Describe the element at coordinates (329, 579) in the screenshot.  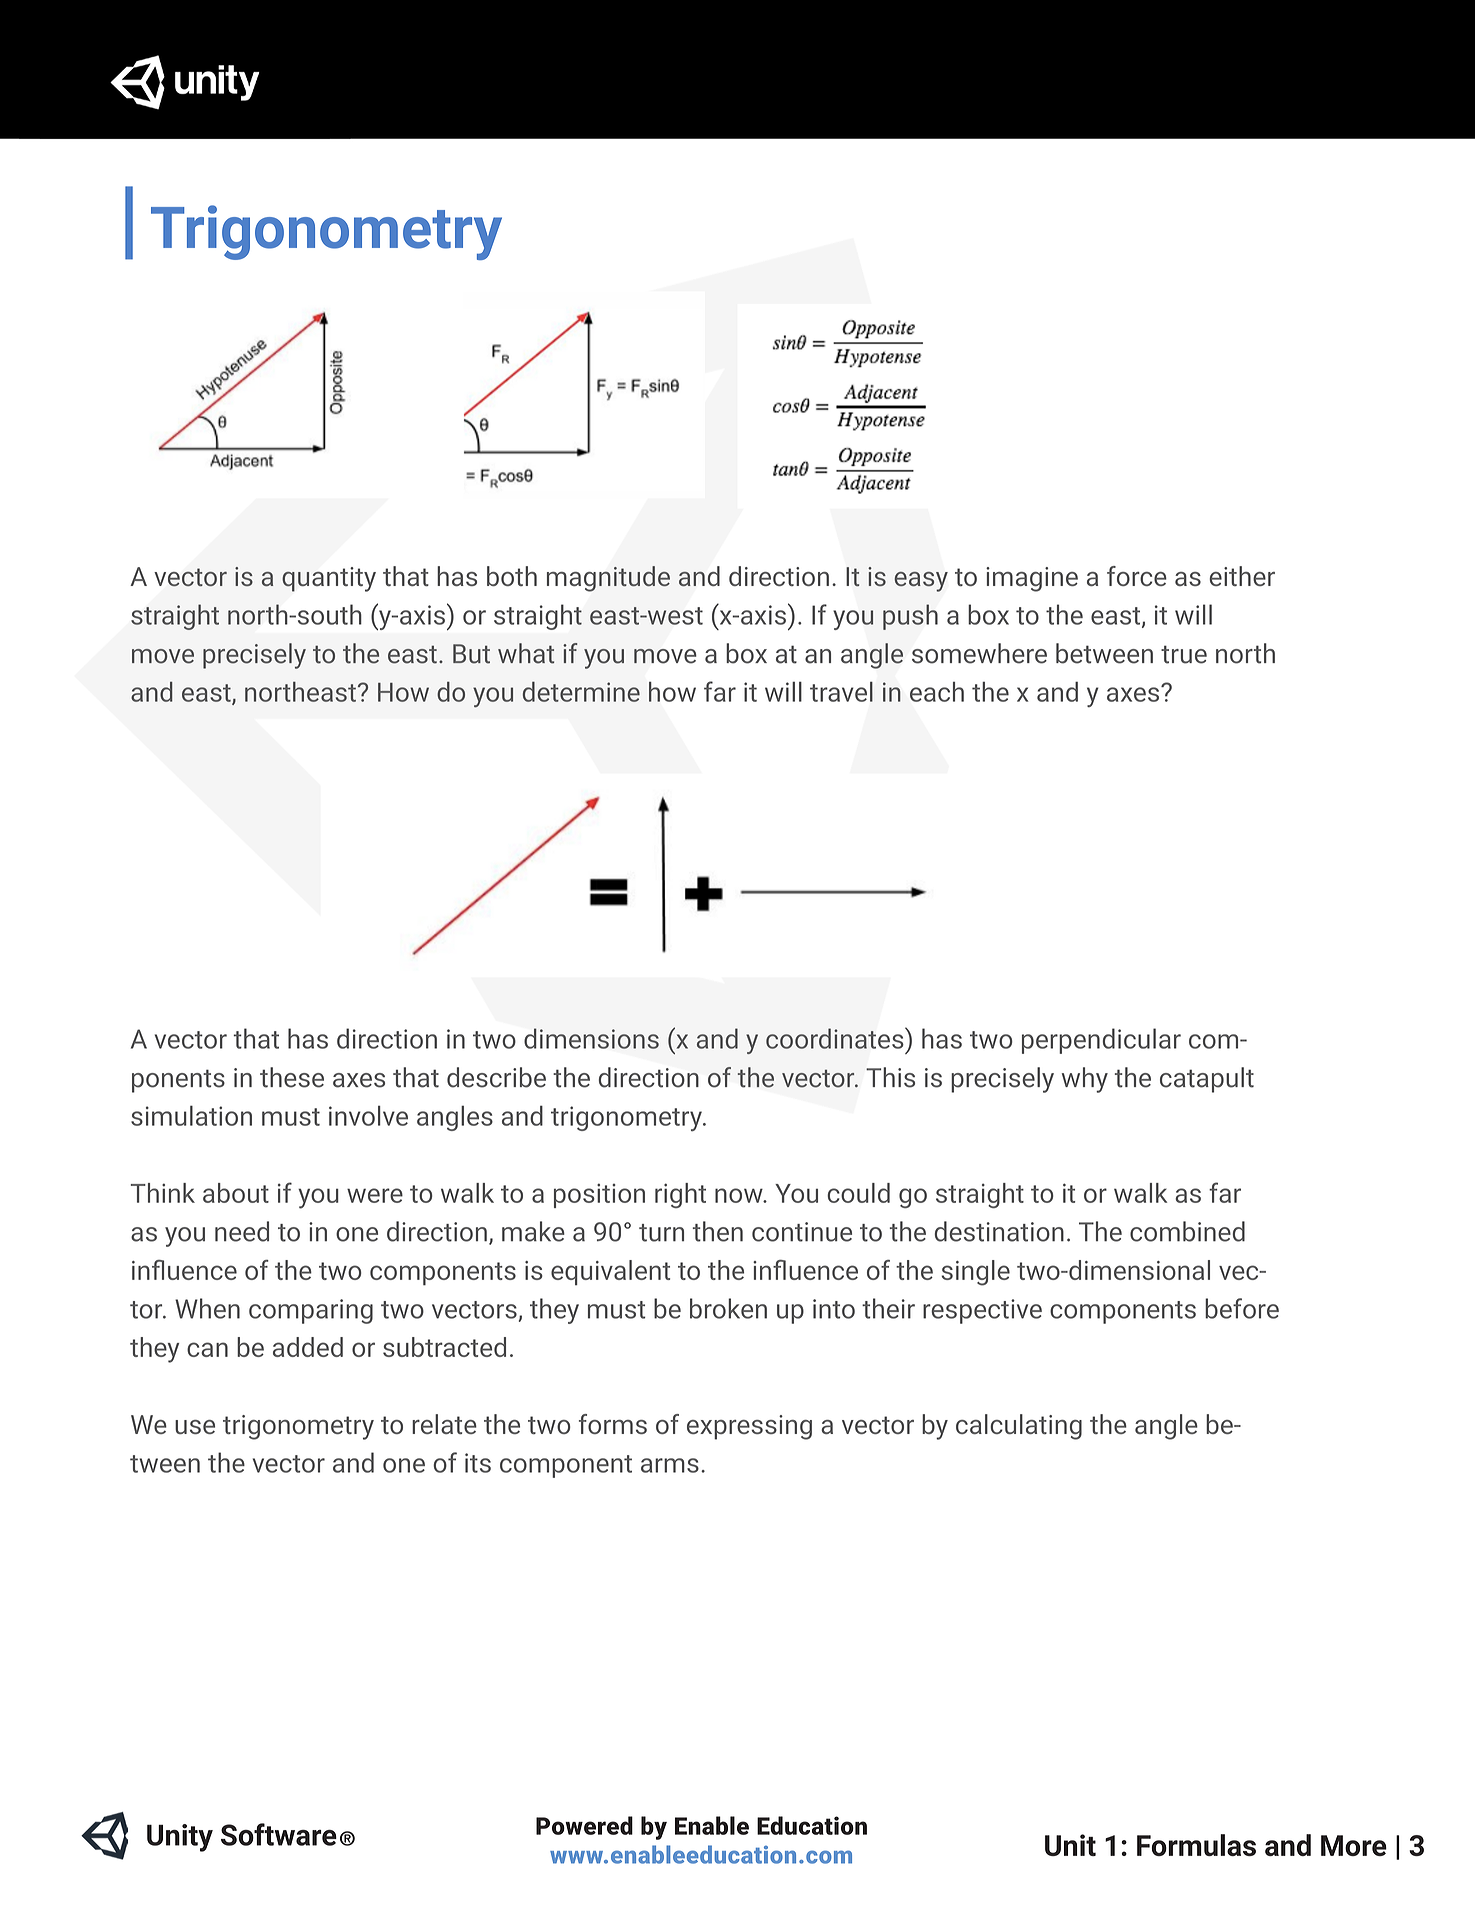
I see `quantity` at that location.
